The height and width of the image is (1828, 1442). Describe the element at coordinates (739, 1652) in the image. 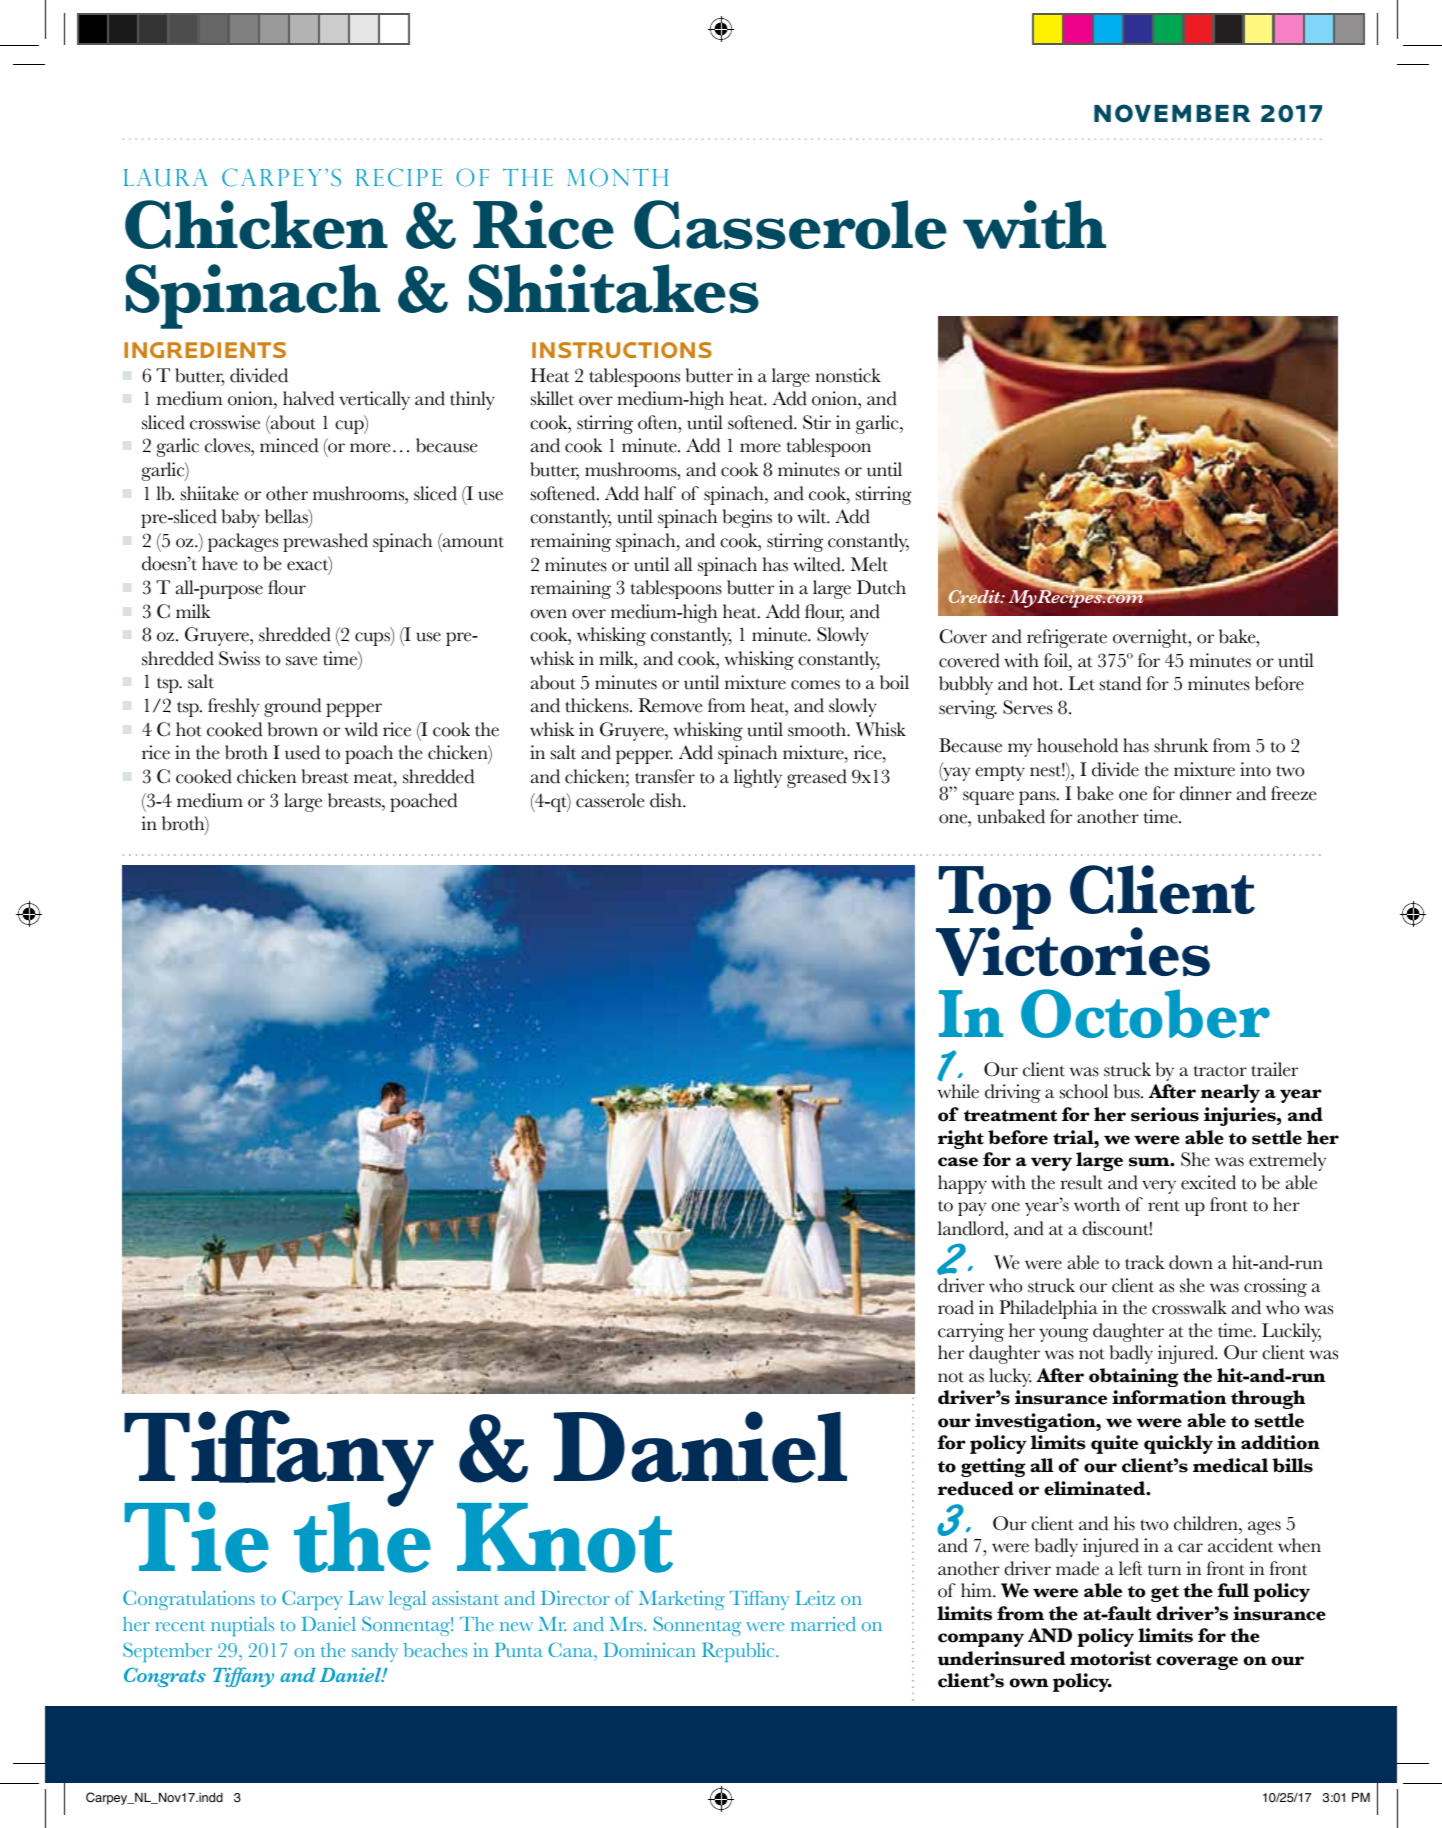

I see `Republic` at that location.
